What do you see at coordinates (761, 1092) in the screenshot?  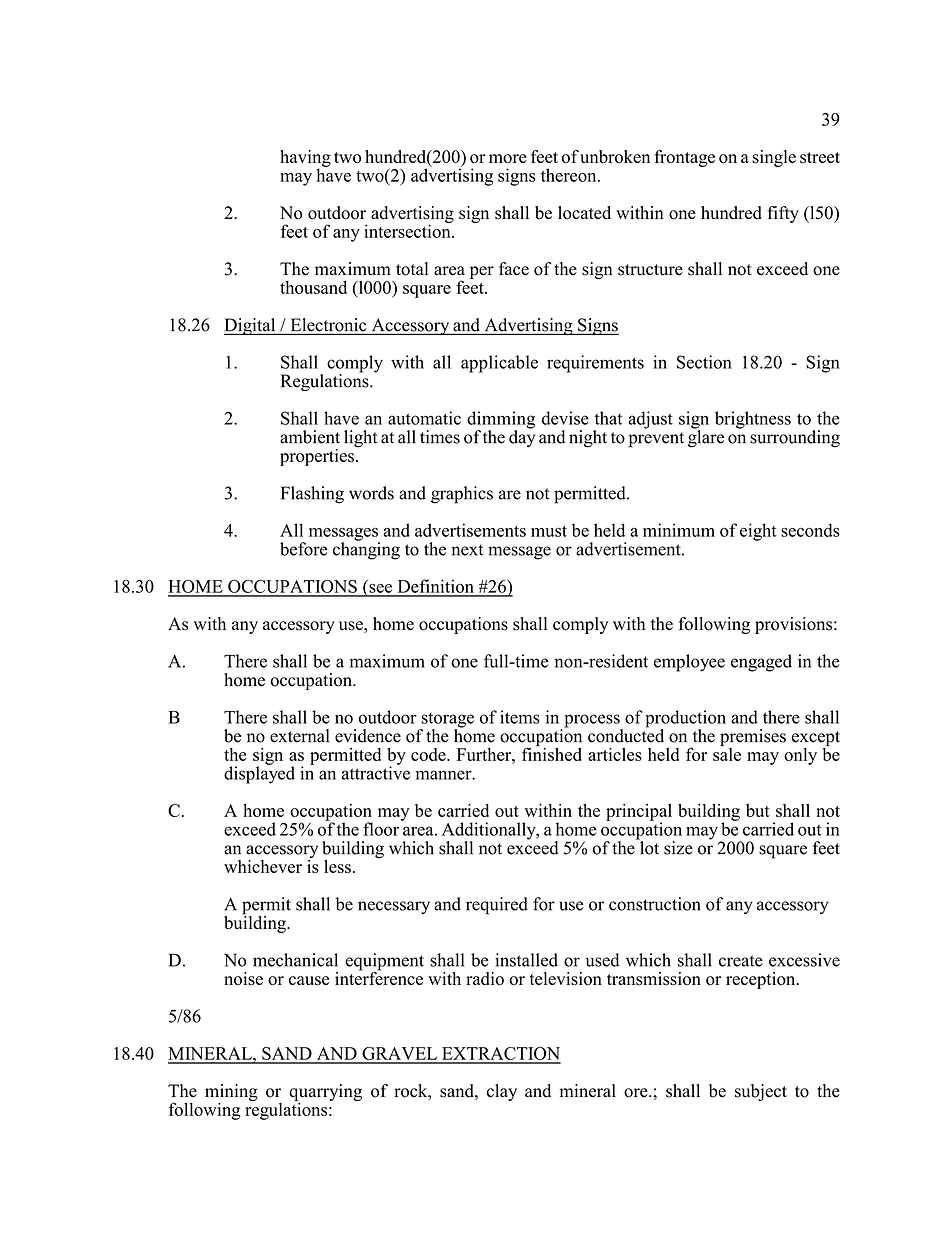 I see `subject` at bounding box center [761, 1092].
